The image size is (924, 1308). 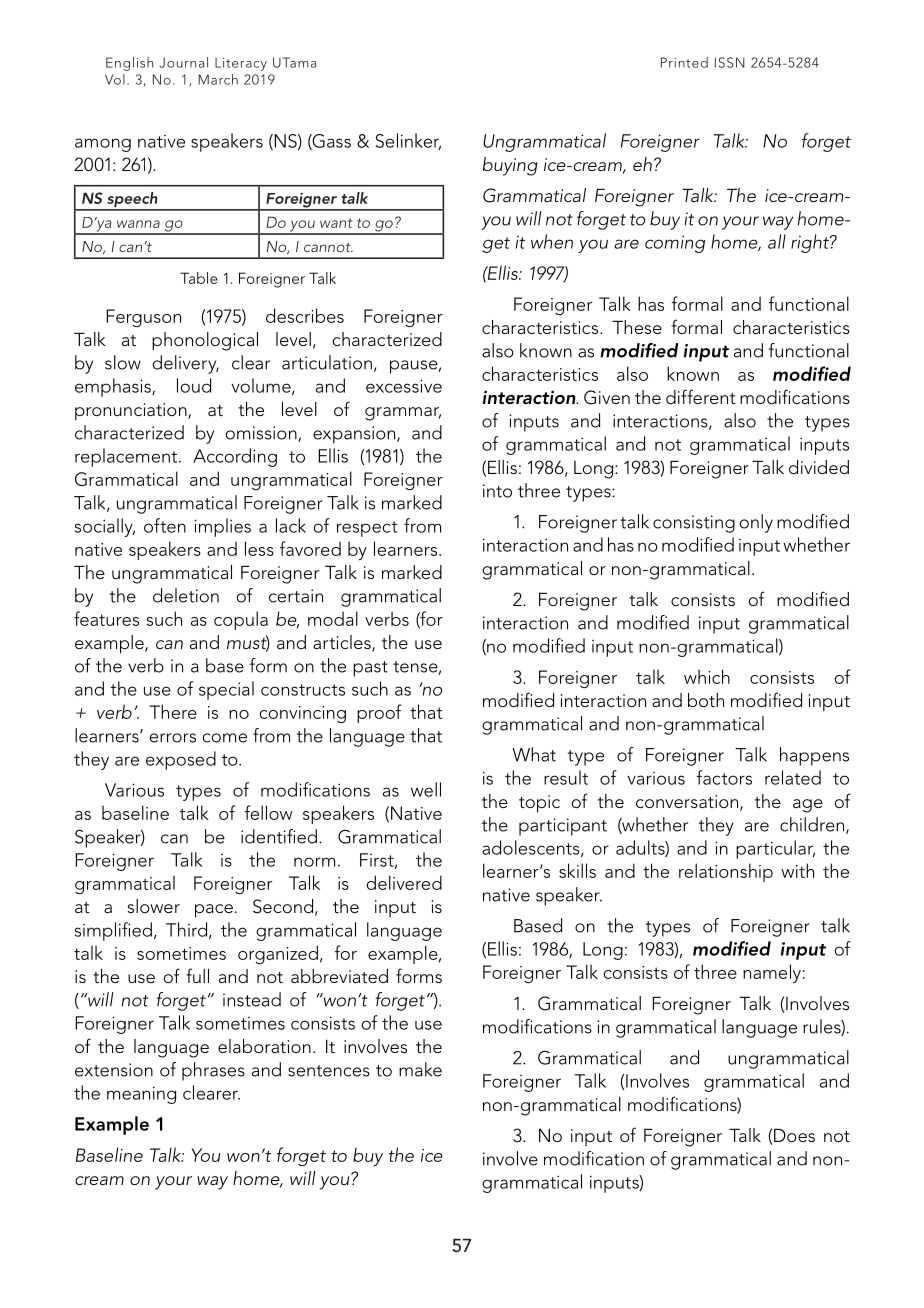 What do you see at coordinates (181, 760) in the document?
I see `exposed` at bounding box center [181, 760].
